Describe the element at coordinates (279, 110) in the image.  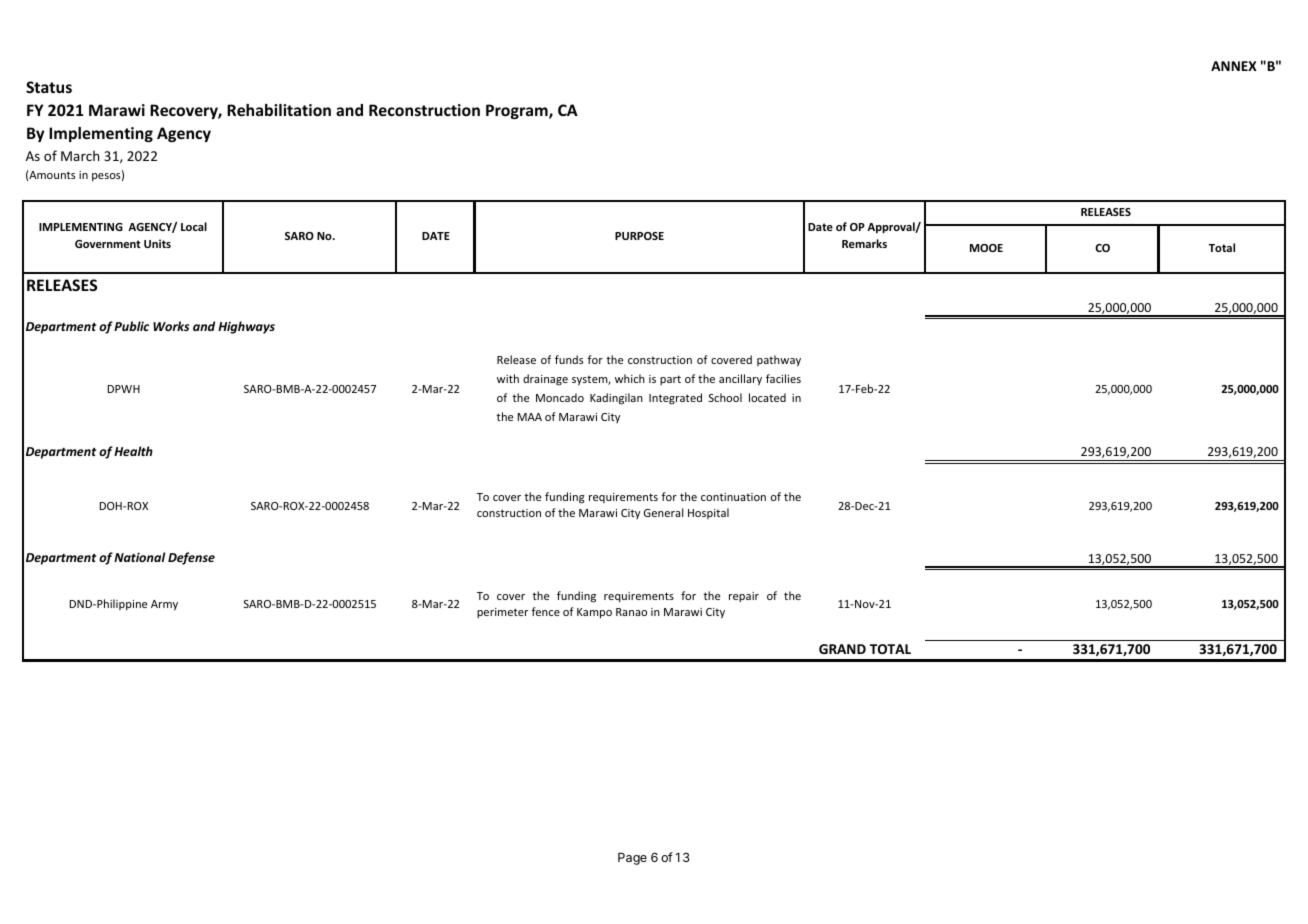
I see `Rehabilitation` at that location.
